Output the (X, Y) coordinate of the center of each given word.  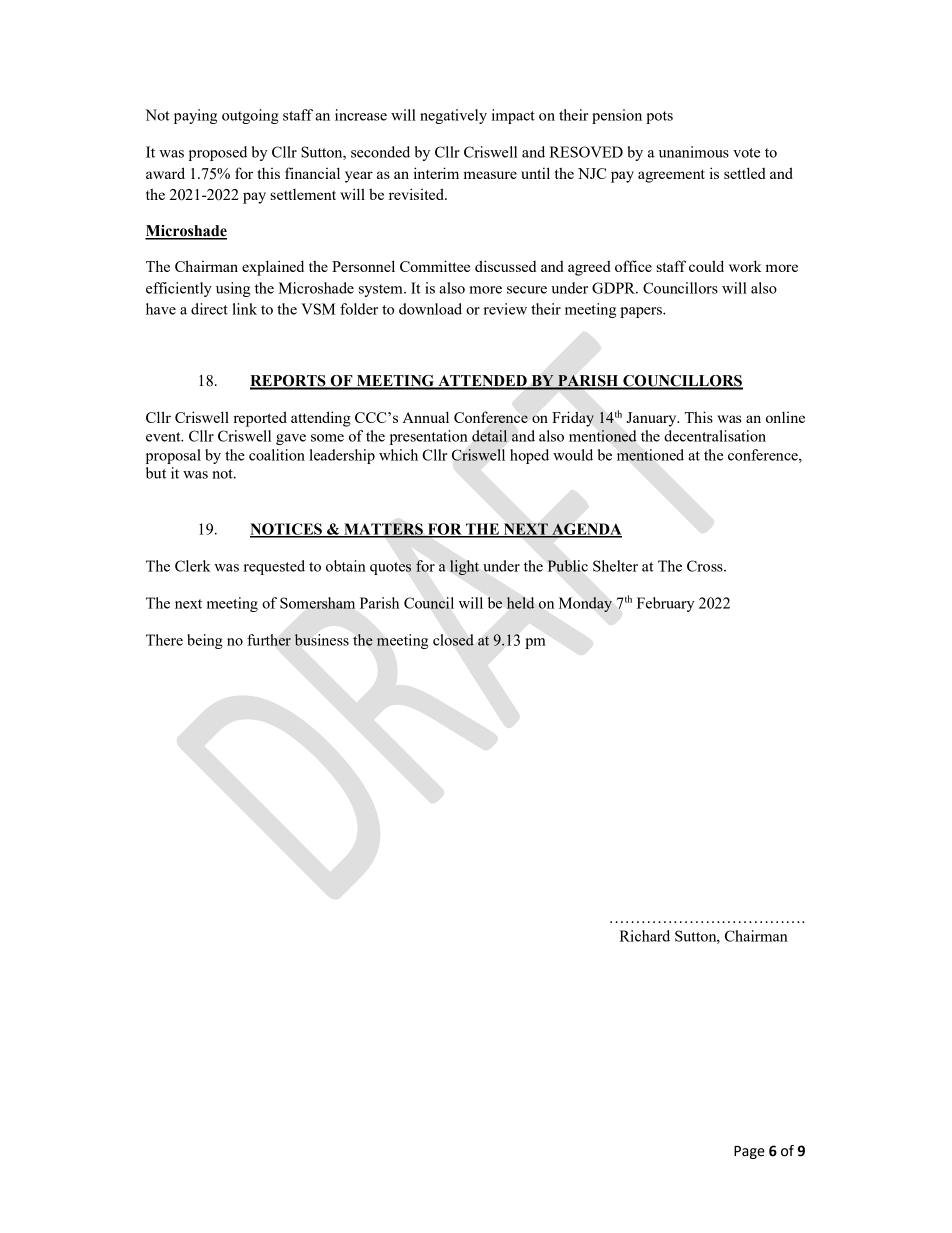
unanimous (694, 152)
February (666, 604)
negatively (453, 116)
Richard (644, 936)
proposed (218, 153)
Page (749, 1152)
